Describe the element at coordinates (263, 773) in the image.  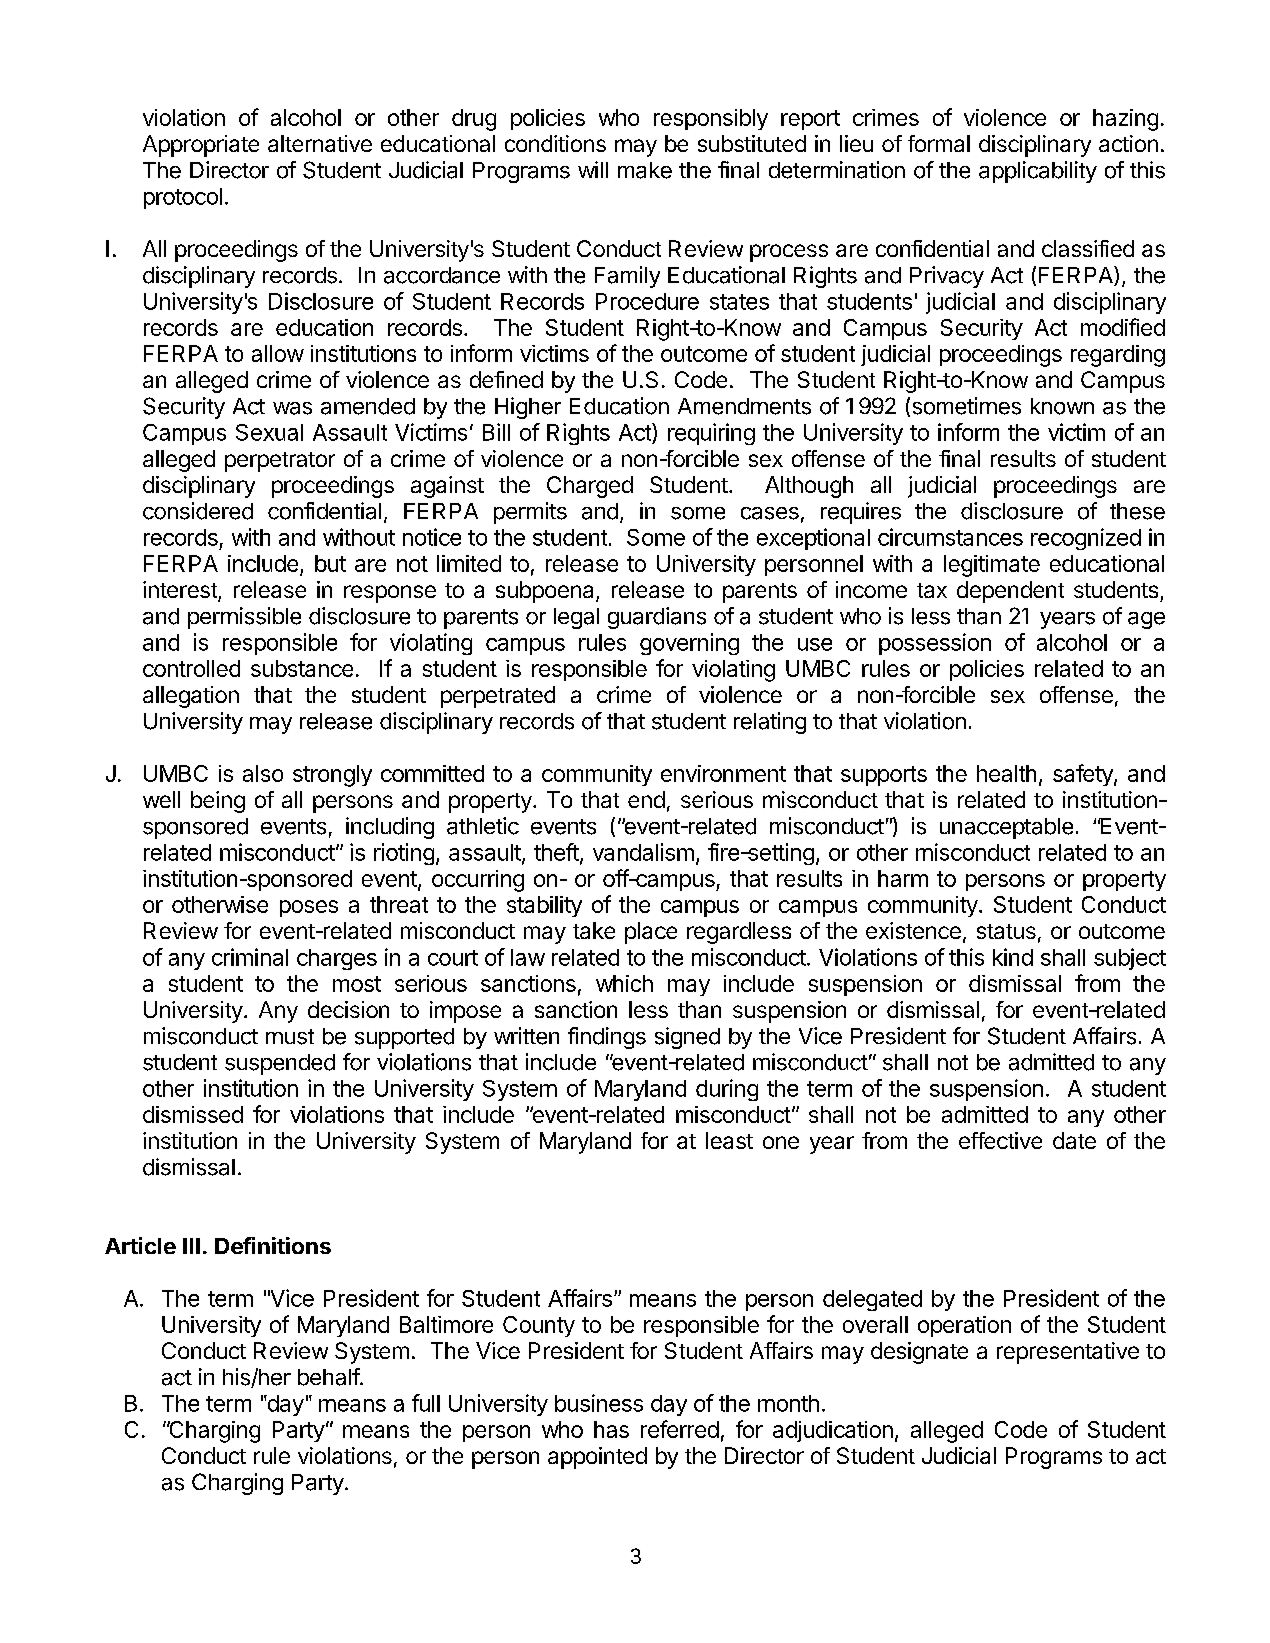
I see `also` at that location.
